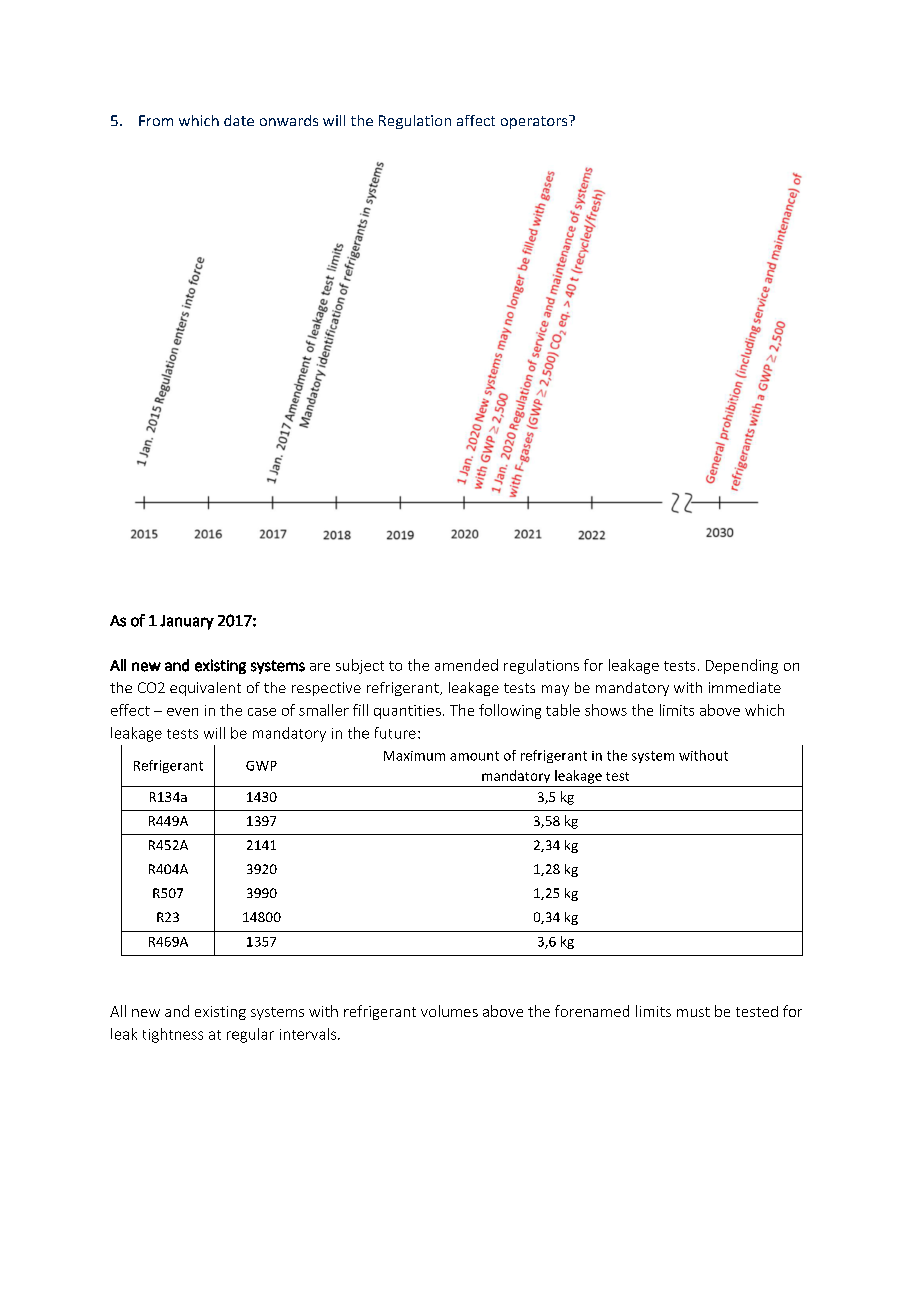 This image has height=1308, width=924. Describe the element at coordinates (449, 1011) in the image. I see `volumes` at that location.
